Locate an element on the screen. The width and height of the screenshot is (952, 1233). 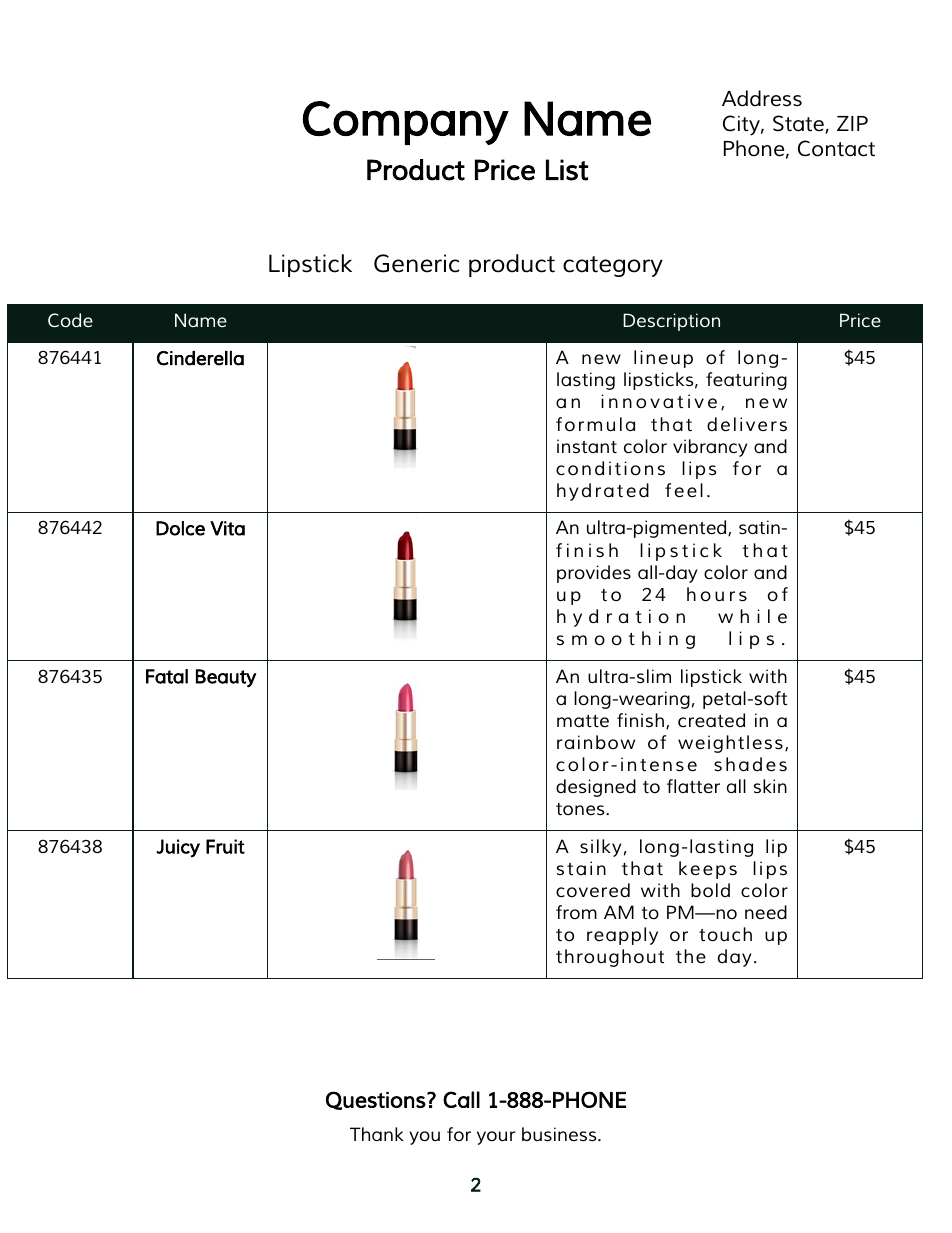
delivers is located at coordinates (747, 424).
